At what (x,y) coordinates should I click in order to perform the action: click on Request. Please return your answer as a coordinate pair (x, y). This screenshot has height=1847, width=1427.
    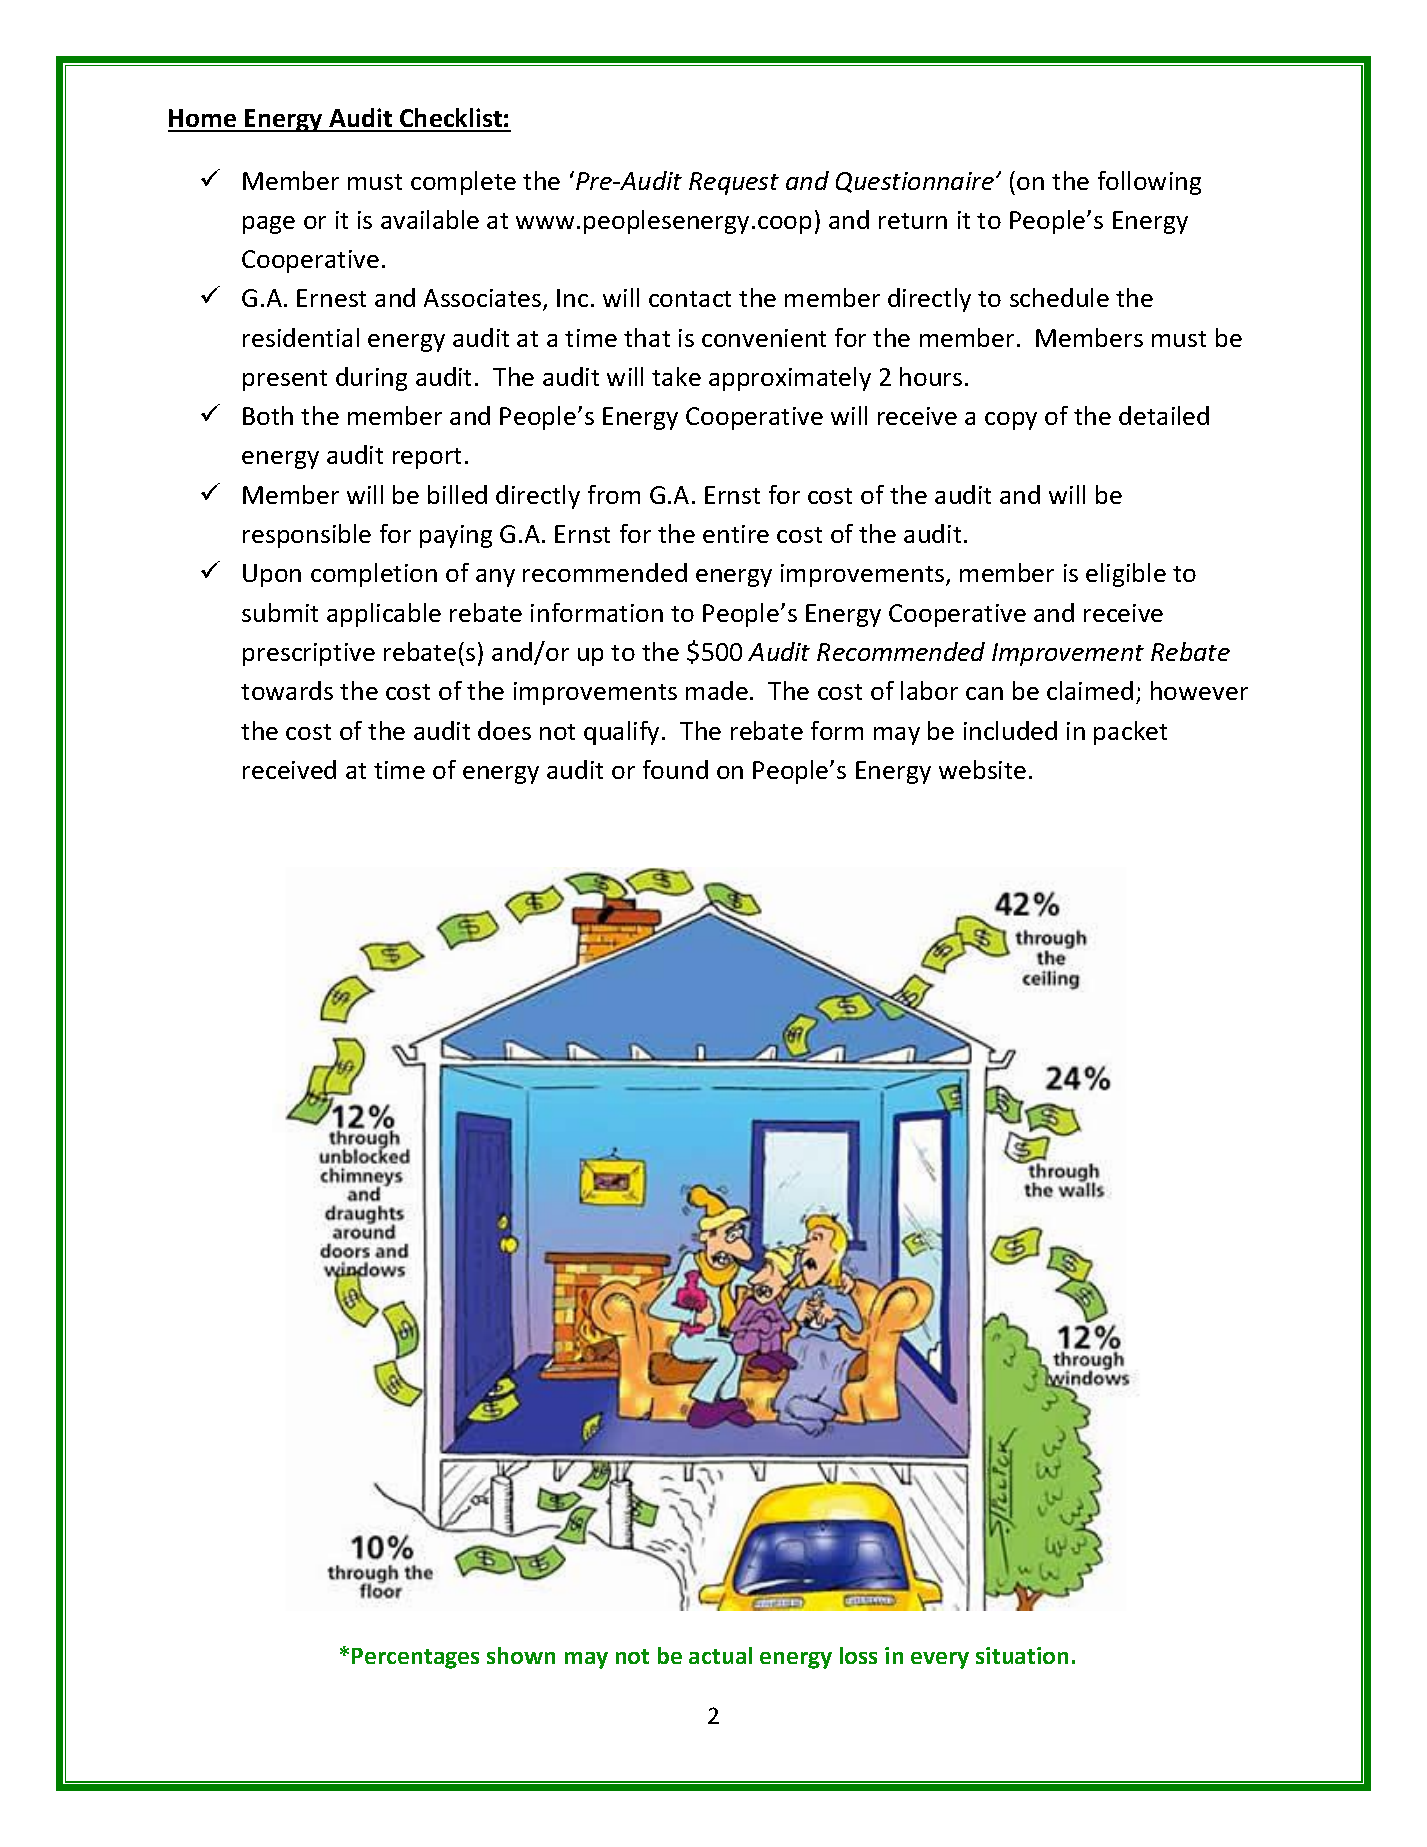
    Looking at the image, I should click on (734, 183).
